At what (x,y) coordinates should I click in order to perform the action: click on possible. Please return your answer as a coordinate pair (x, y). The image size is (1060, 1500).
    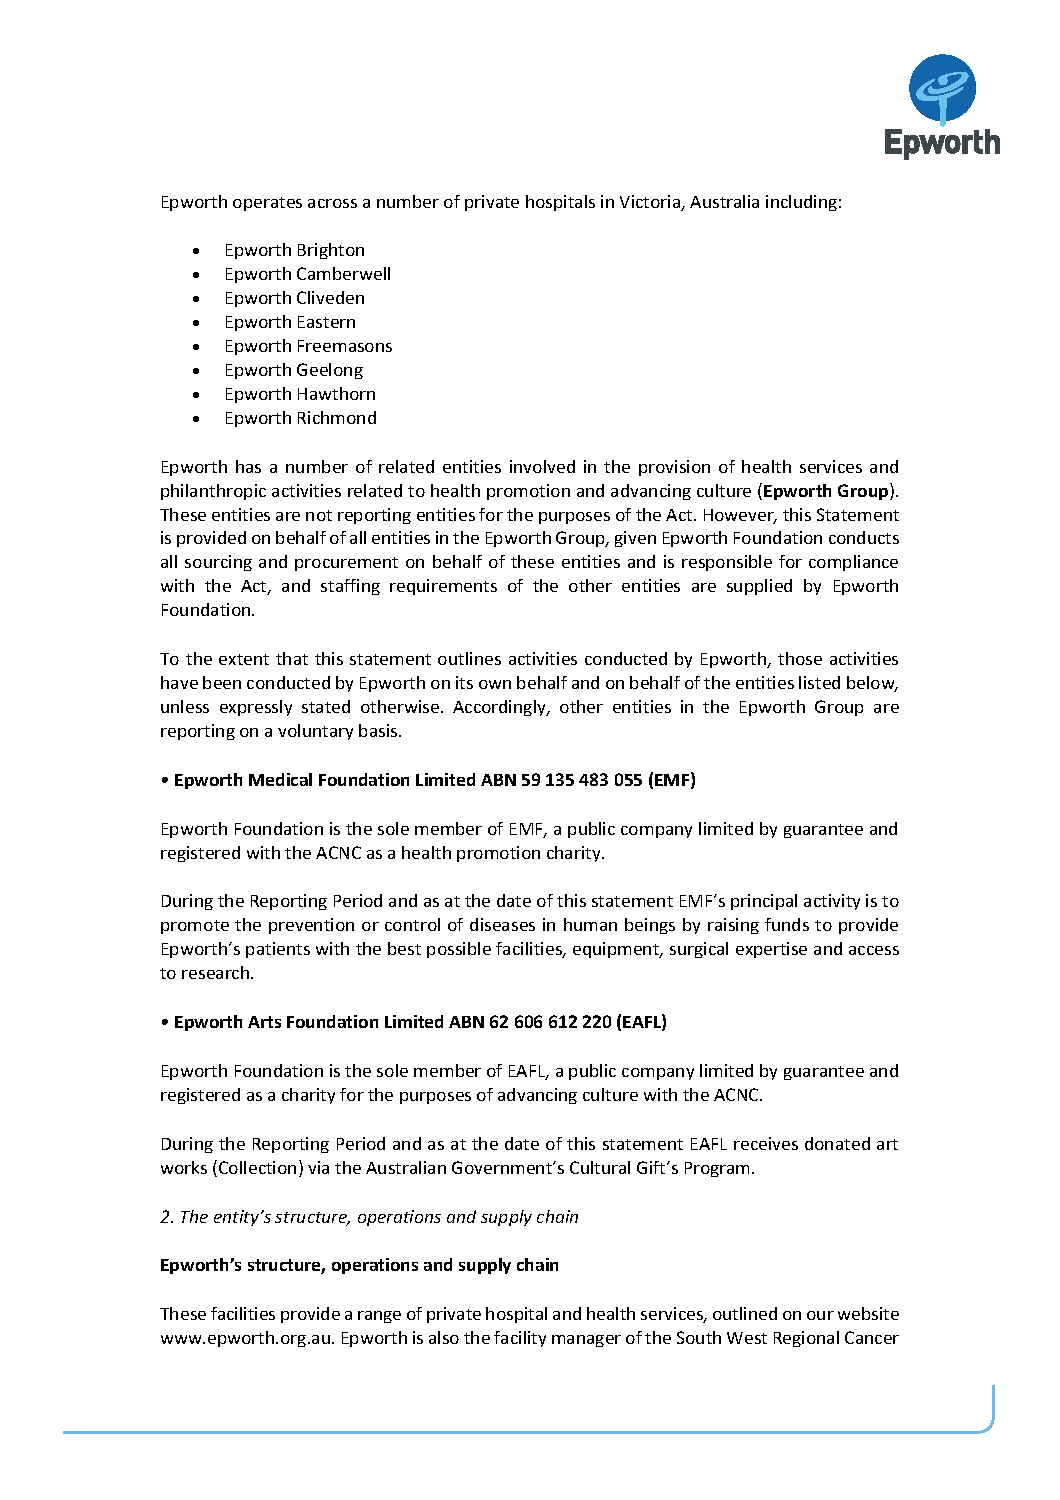
    Looking at the image, I should click on (459, 950).
